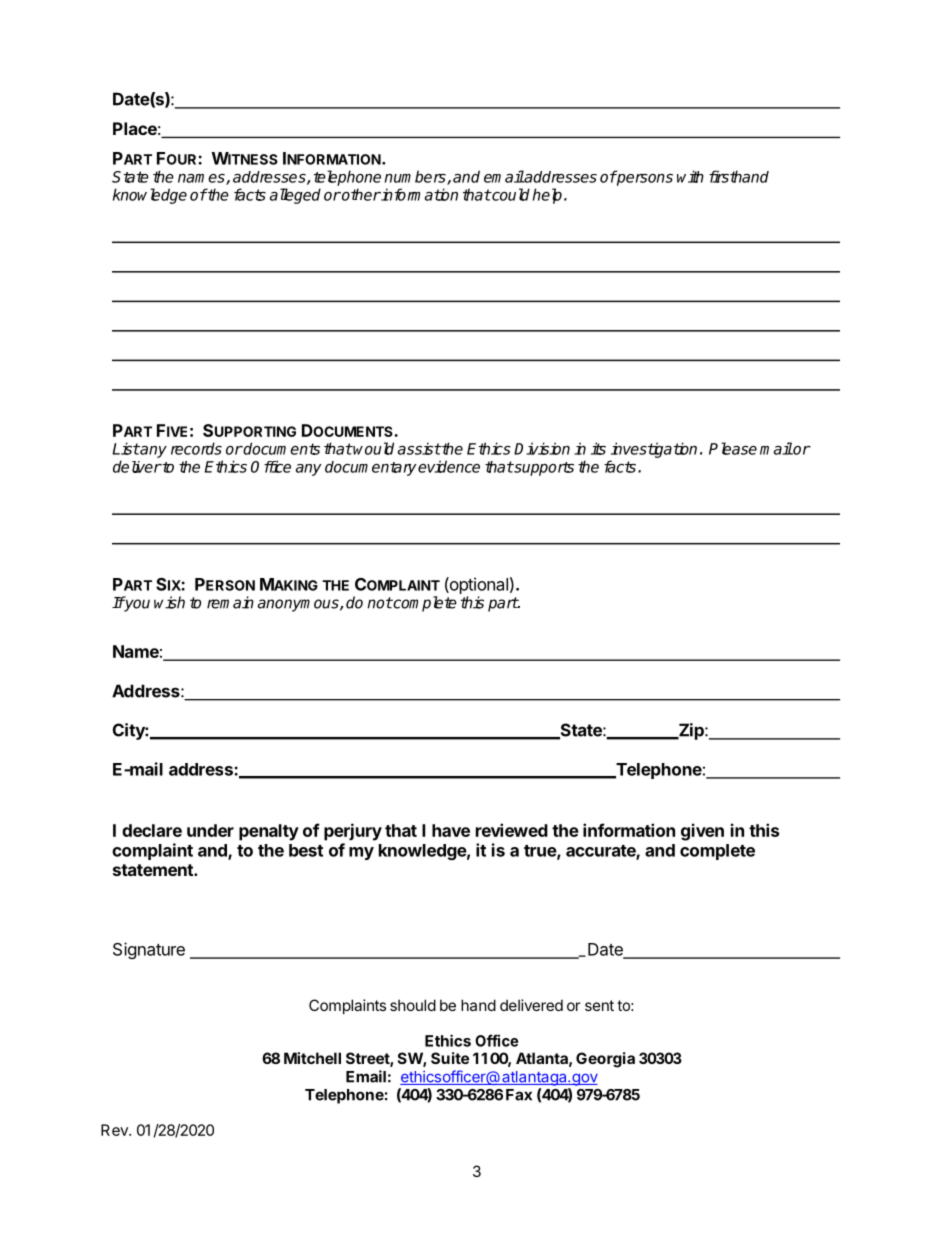 Image resolution: width=952 pixels, height=1233 pixels. What do you see at coordinates (230, 602) in the screenshot?
I see `remain` at bounding box center [230, 602].
